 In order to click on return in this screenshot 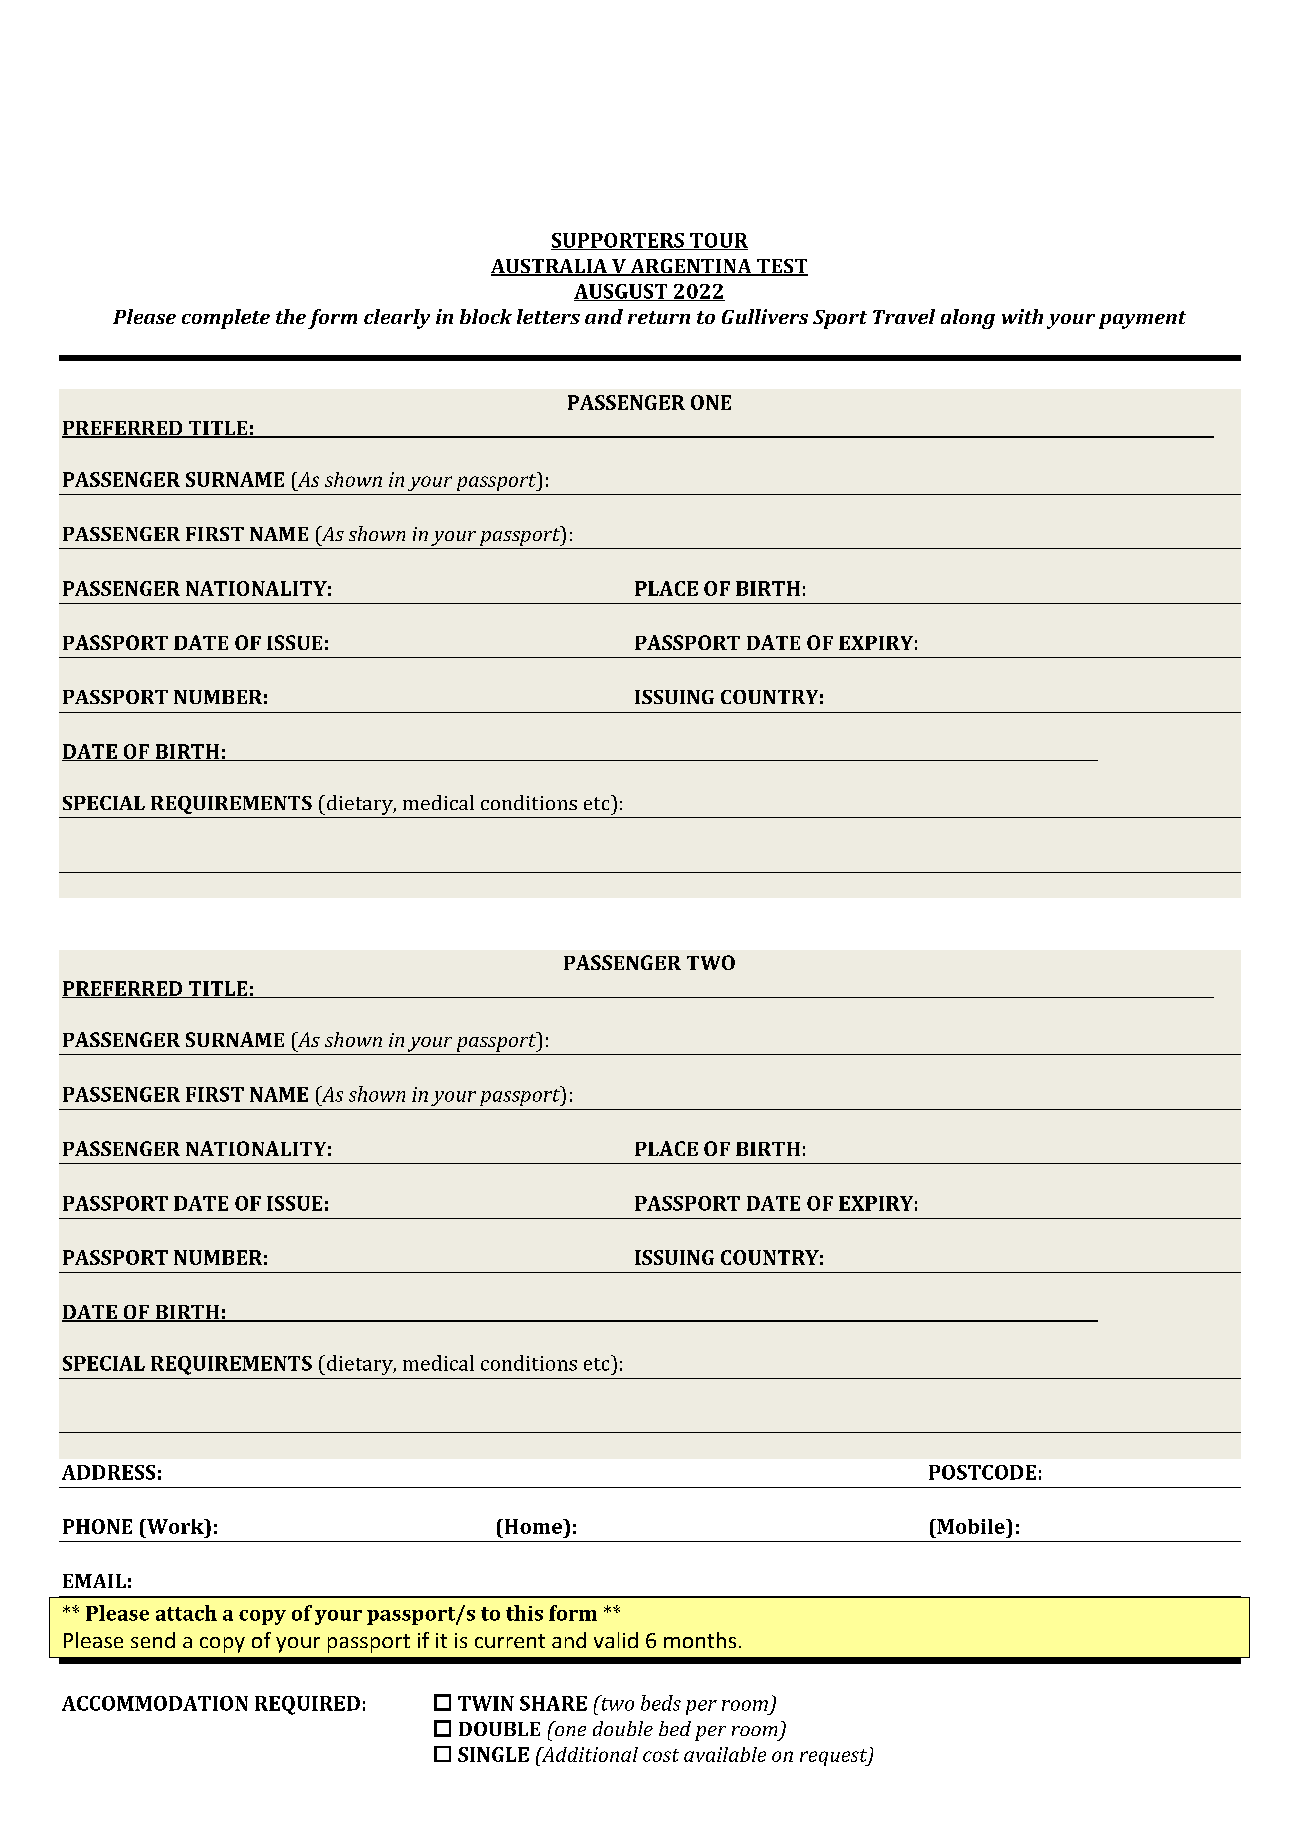, I will do `click(659, 317)`.
